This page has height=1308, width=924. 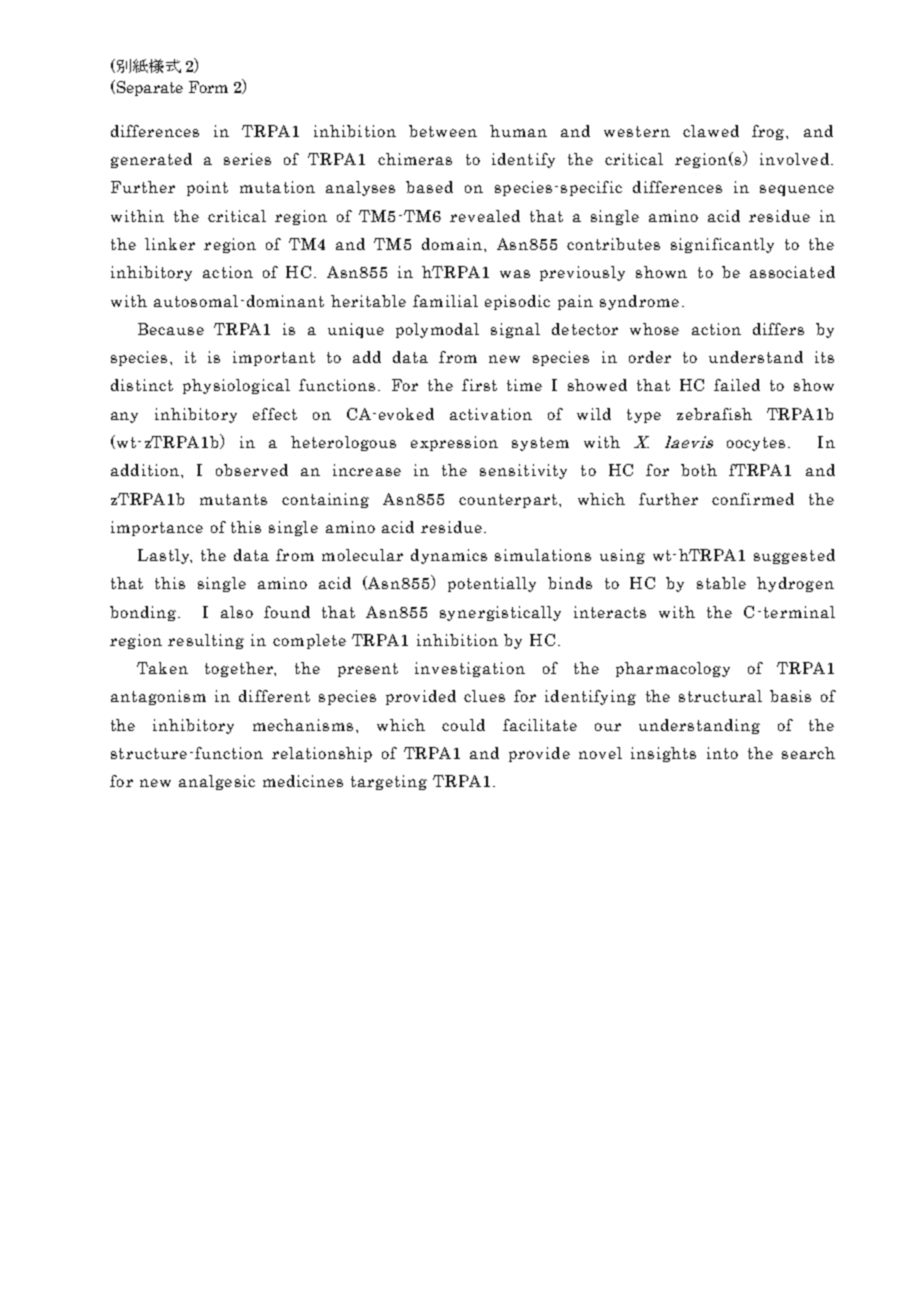 What do you see at coordinates (515, 330) in the page?
I see `signal` at bounding box center [515, 330].
